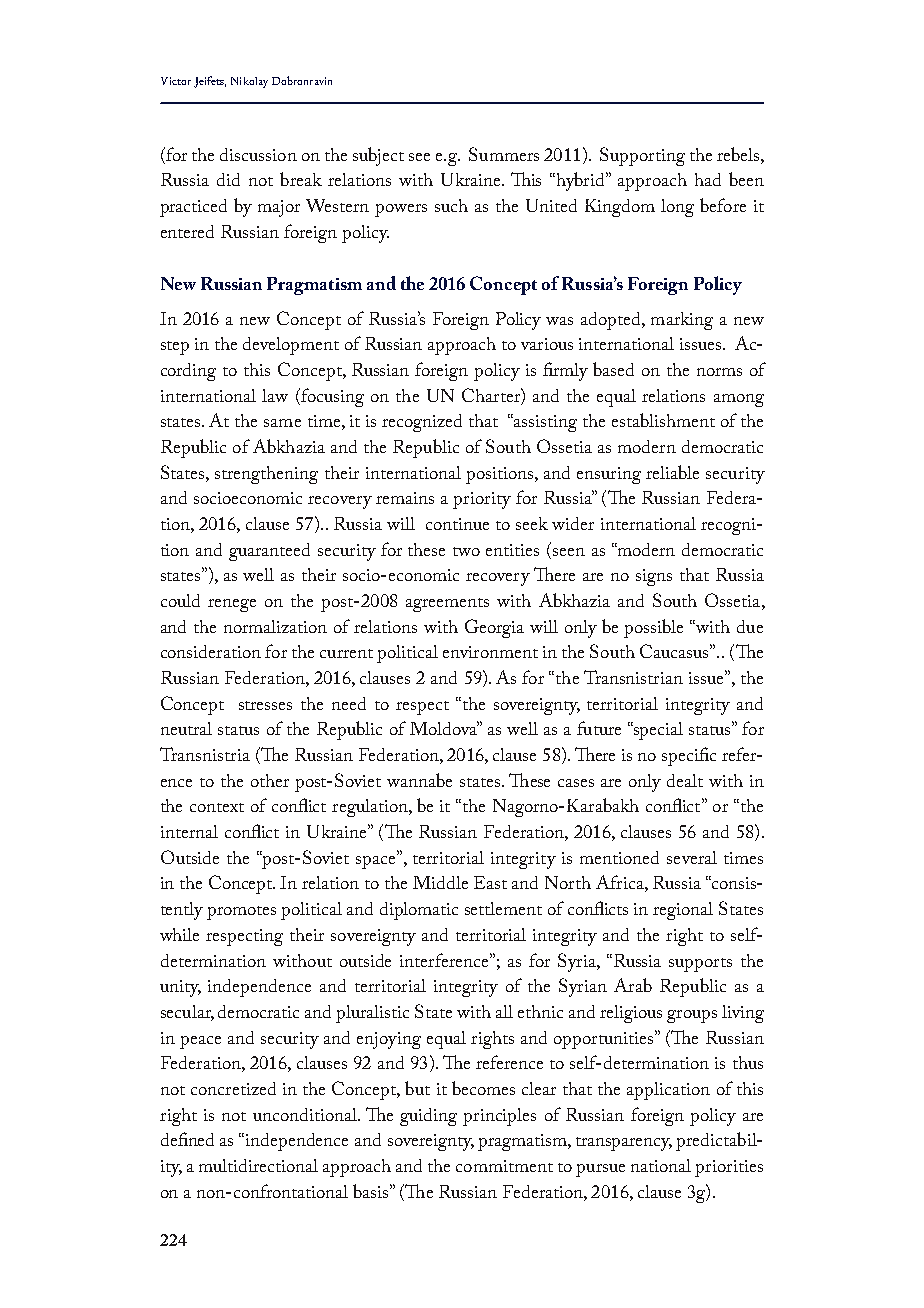 This screenshot has width=924, height=1308. Describe the element at coordinates (447, 605) in the screenshot. I see `agreements` at that location.
